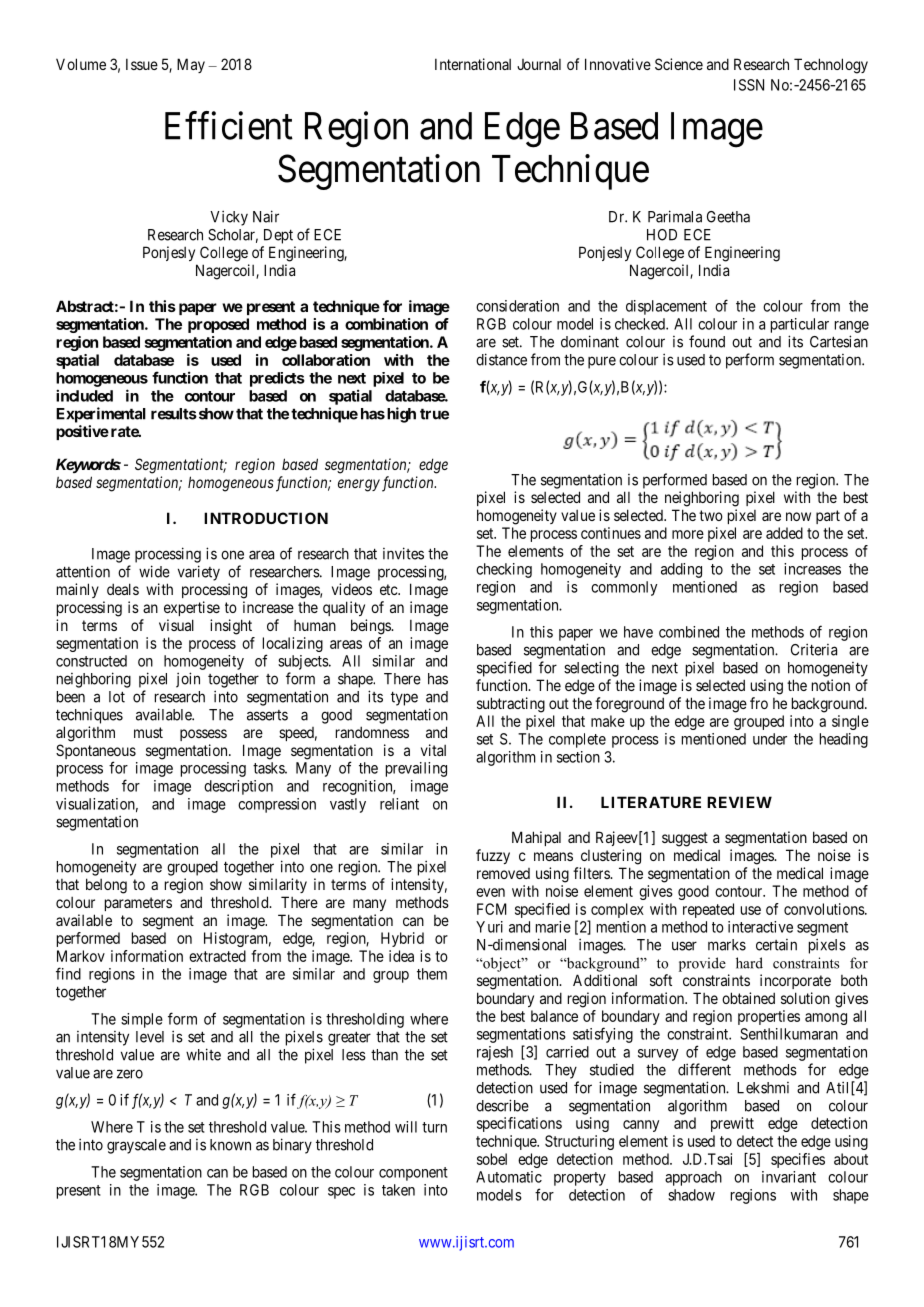  I want to click on distance, so click(501, 359).
